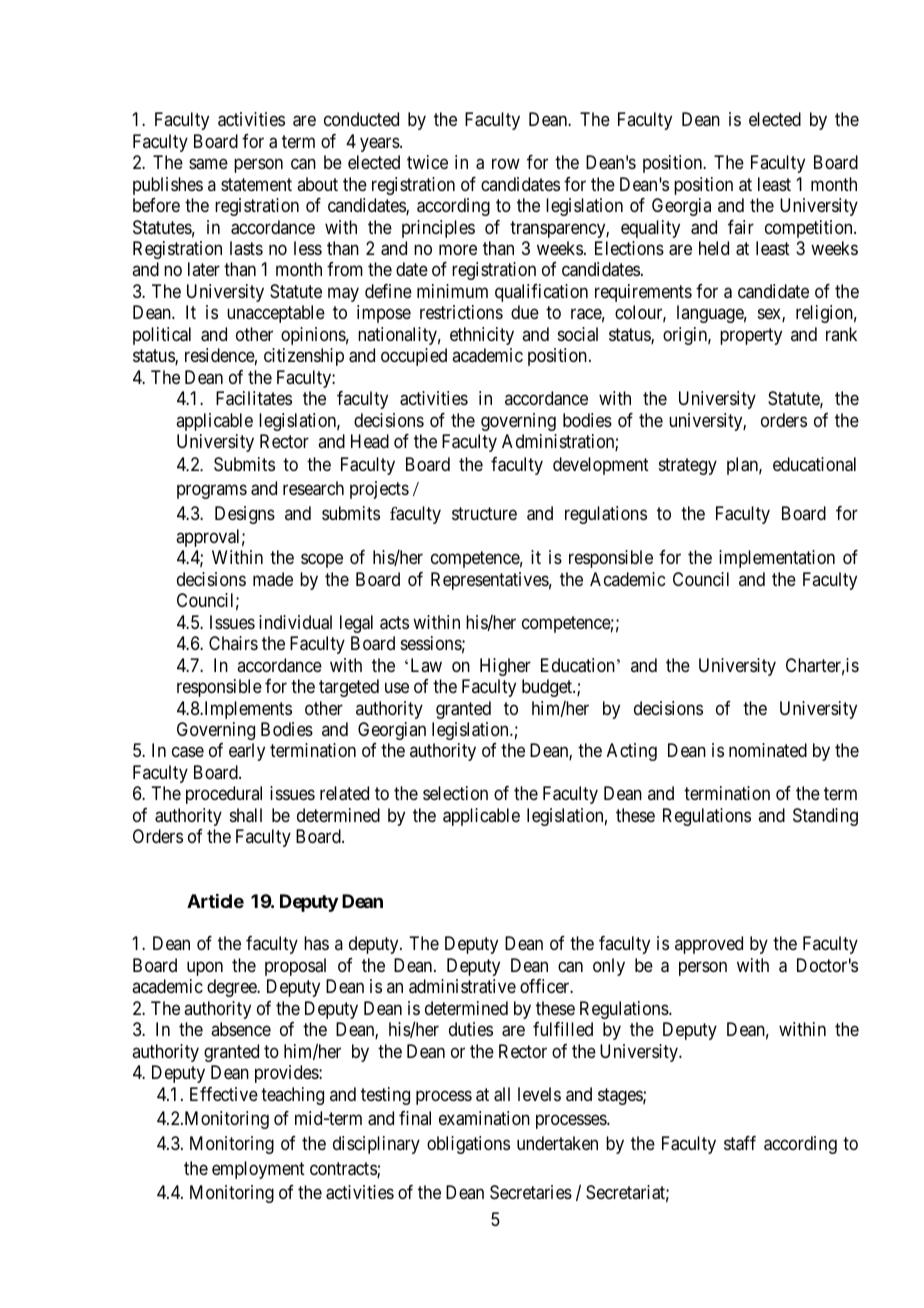 This page has width=924, height=1308. Describe the element at coordinates (768, 750) in the page. I see `nominated` at that location.
